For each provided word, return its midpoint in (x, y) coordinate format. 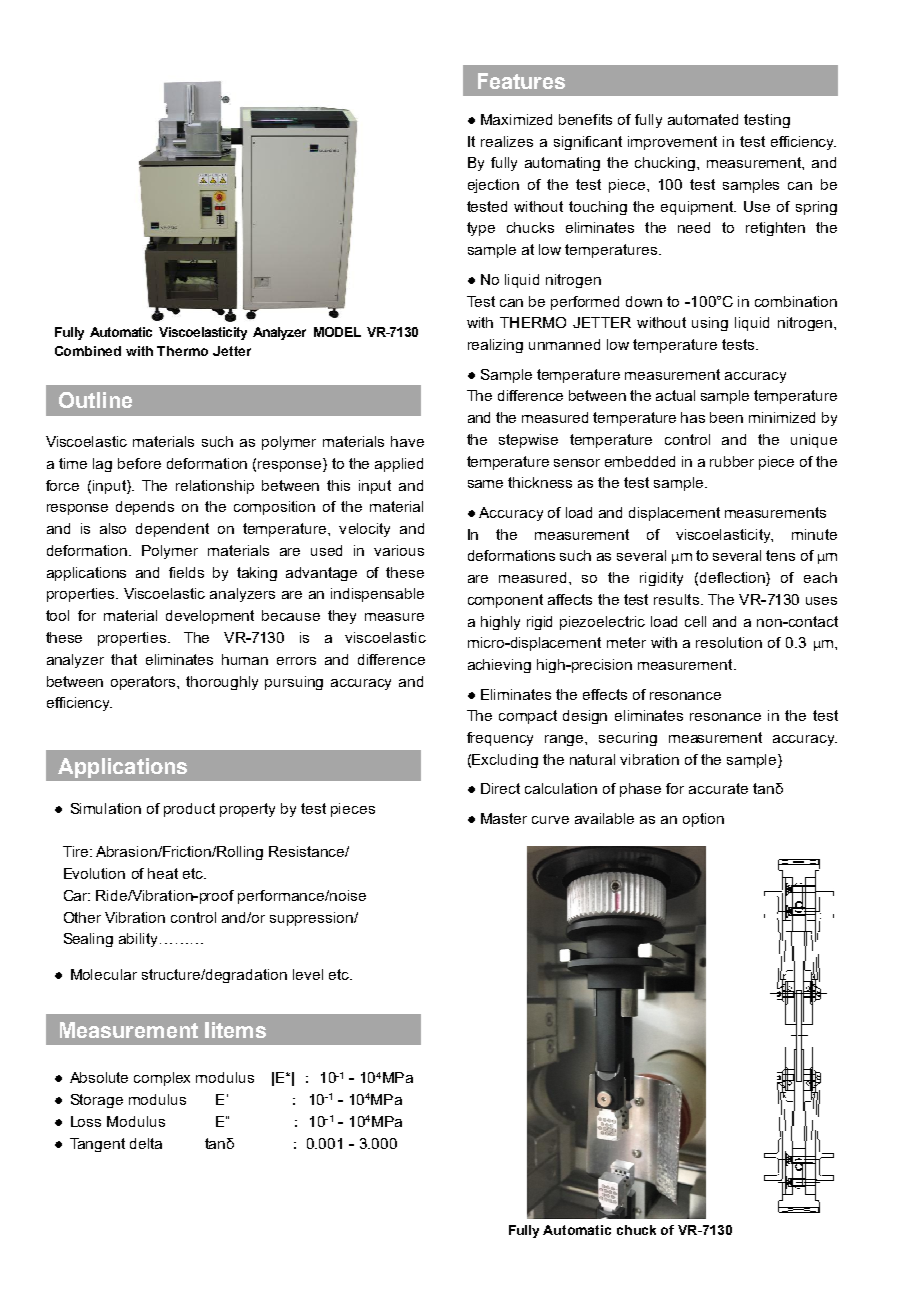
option (703, 820)
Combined (88, 351)
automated (703, 119)
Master (504, 818)
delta (146, 1143)
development (210, 617)
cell (695, 621)
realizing (495, 346)
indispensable (377, 595)
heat (163, 873)
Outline (95, 400)
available (604, 818)
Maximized (516, 119)
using (710, 324)
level (308, 974)
